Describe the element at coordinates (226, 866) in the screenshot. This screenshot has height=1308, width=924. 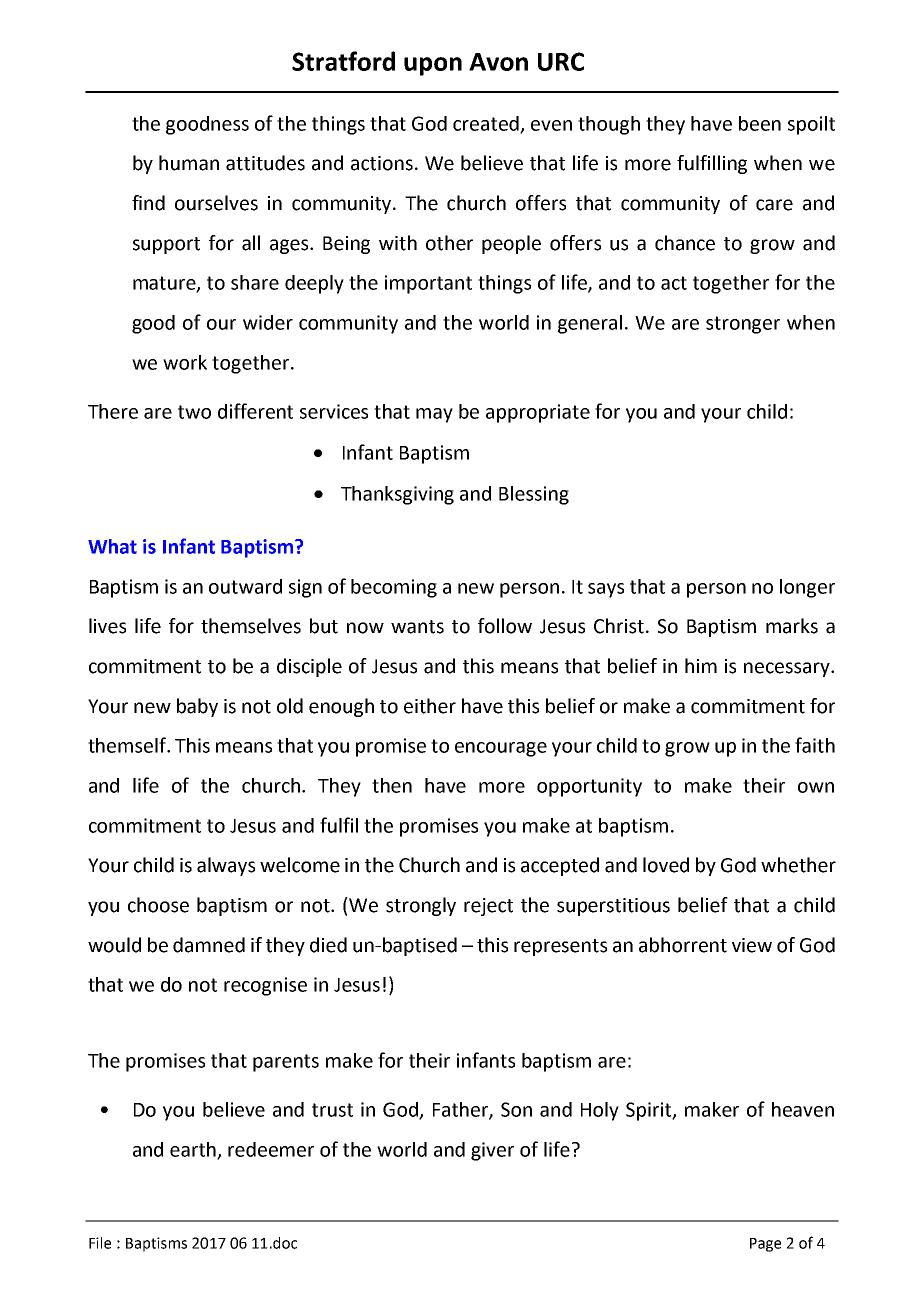
I see `always` at that location.
